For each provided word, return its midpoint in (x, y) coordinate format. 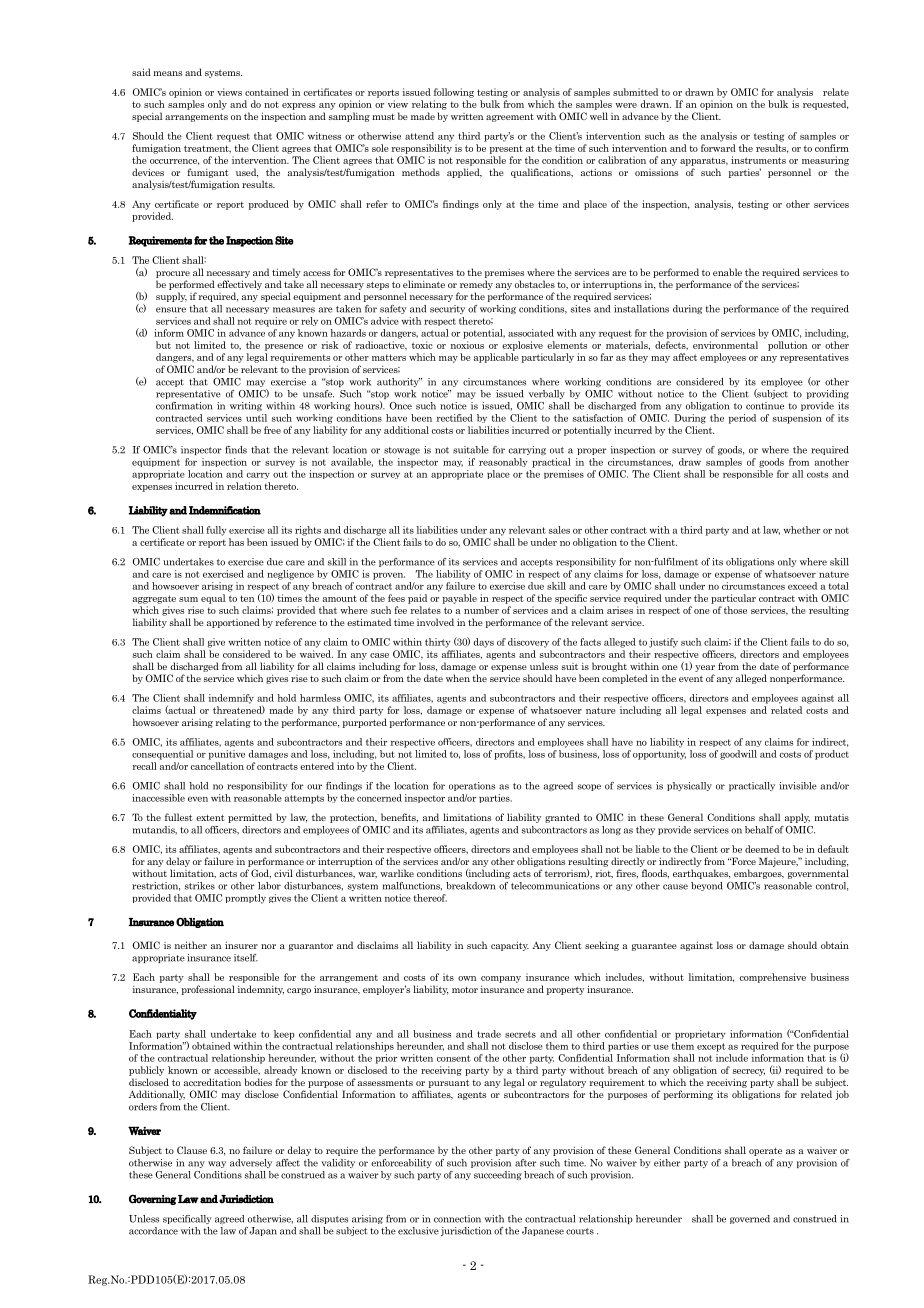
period (742, 419)
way (217, 1164)
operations (472, 786)
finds (236, 450)
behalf (759, 830)
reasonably (503, 462)
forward (718, 148)
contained (267, 92)
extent (210, 818)
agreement (510, 118)
